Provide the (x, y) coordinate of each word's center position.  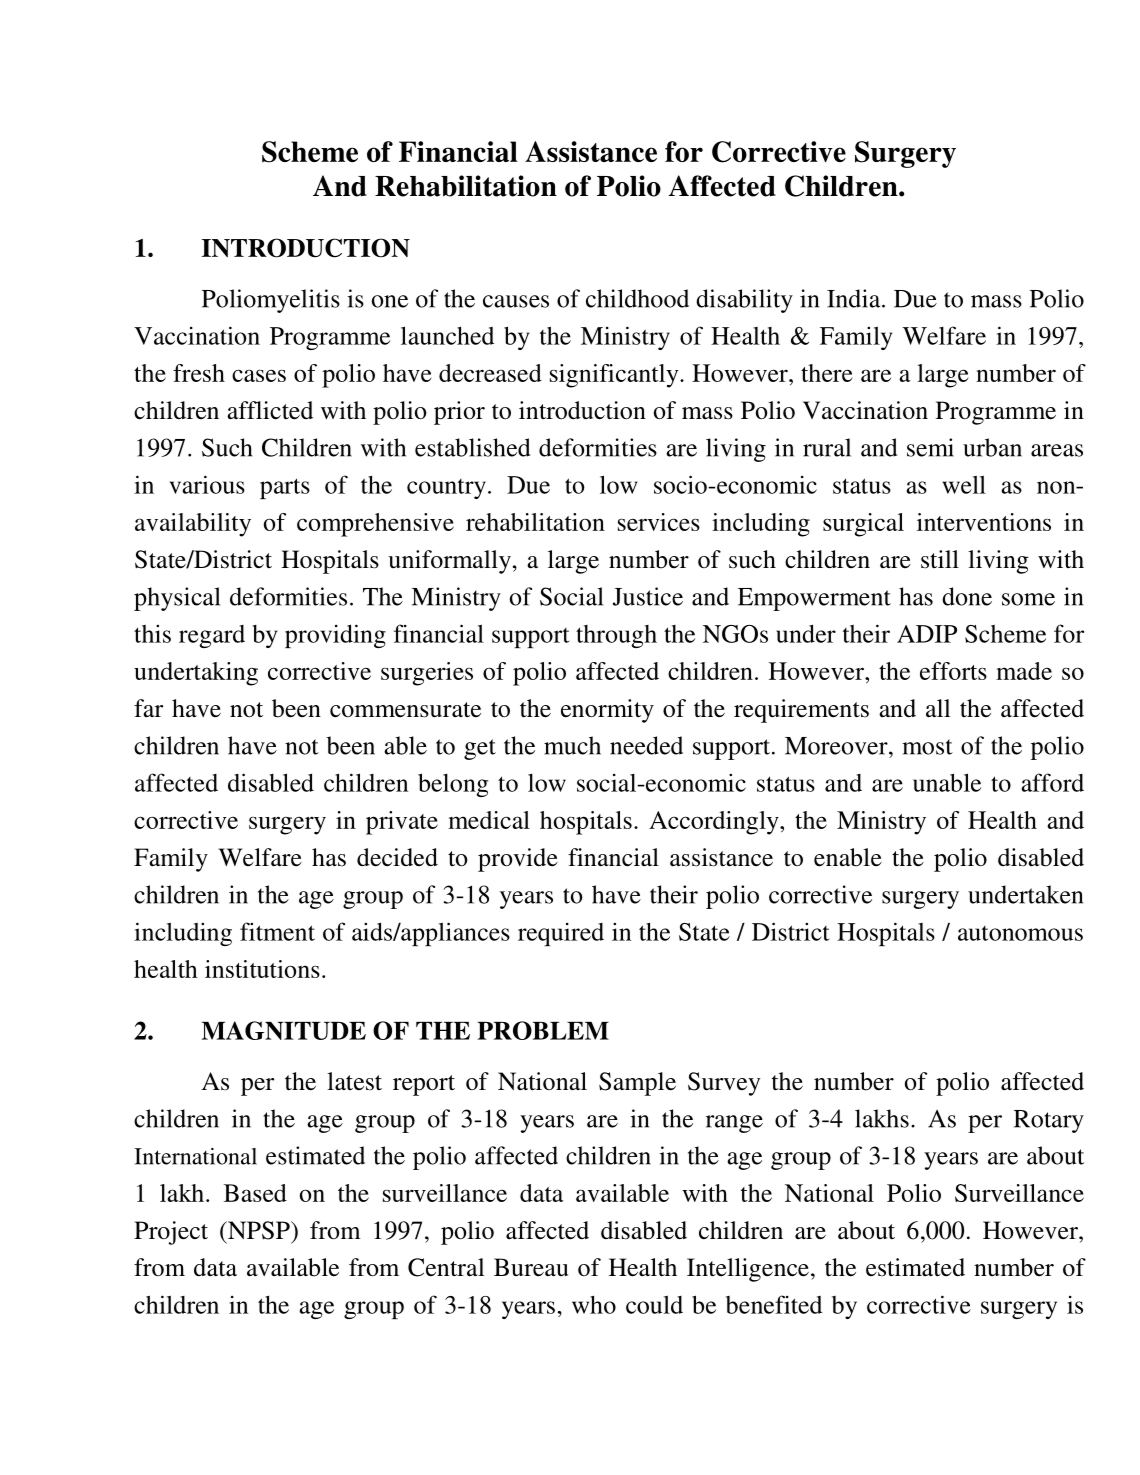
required (561, 934)
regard (212, 636)
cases (259, 375)
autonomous (1020, 933)
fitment (277, 931)
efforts (953, 671)
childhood (637, 298)
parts (285, 488)
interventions (984, 522)
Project (171, 1233)
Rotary (1049, 1121)
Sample (637, 1084)
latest (354, 1081)
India (855, 298)
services (659, 522)
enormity (607, 711)
